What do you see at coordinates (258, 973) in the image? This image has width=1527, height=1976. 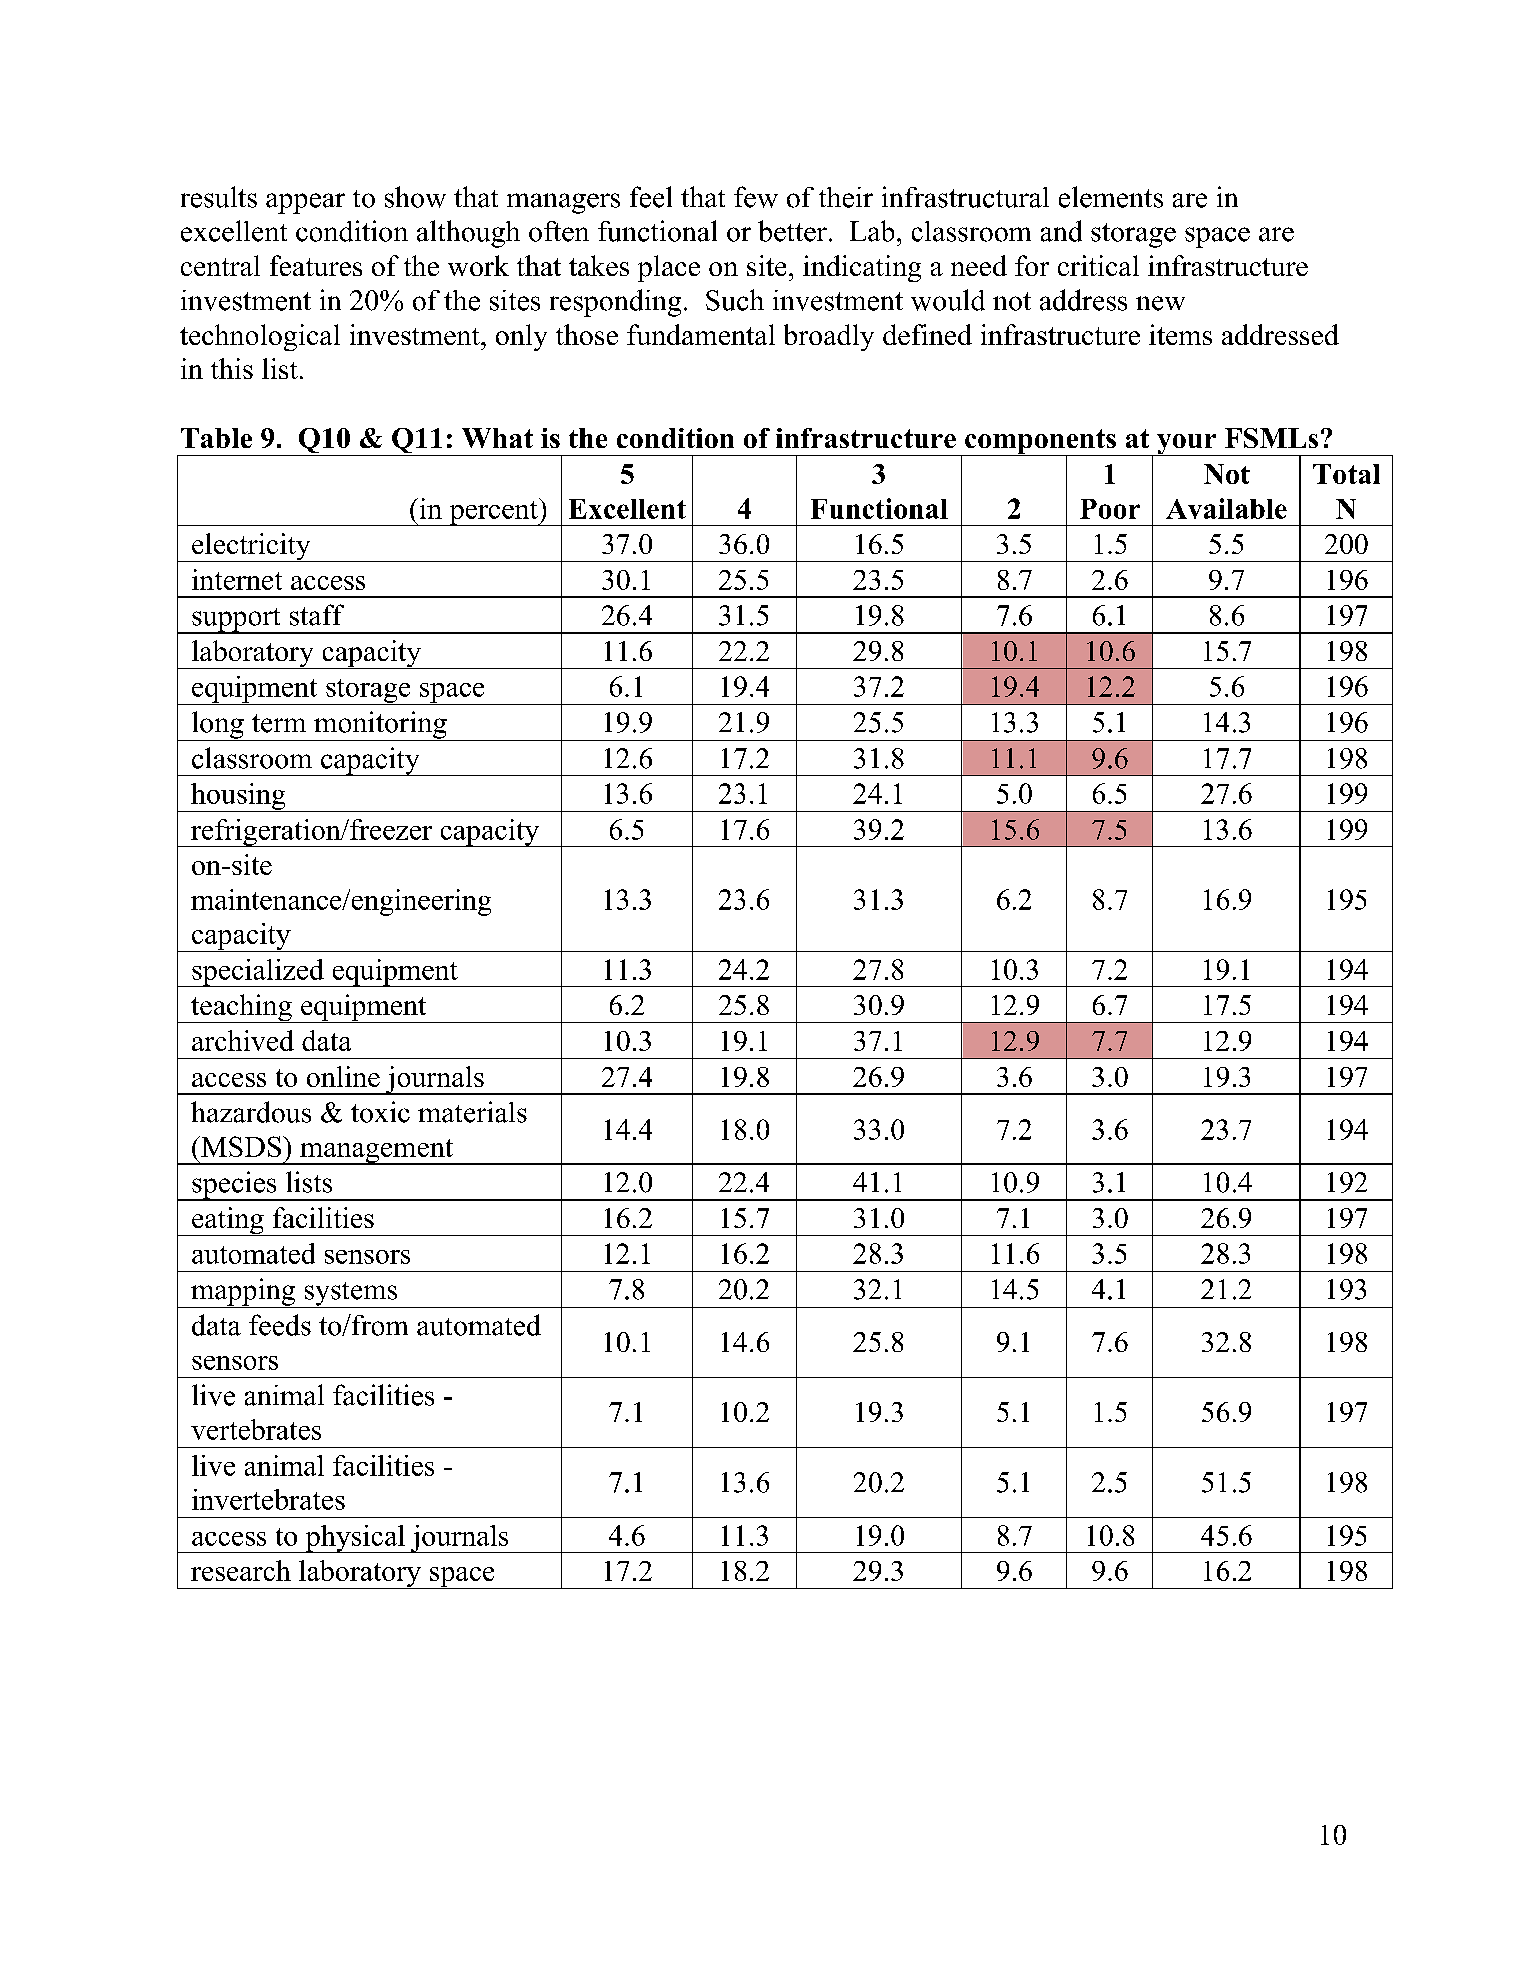 I see `specialized` at bounding box center [258, 973].
